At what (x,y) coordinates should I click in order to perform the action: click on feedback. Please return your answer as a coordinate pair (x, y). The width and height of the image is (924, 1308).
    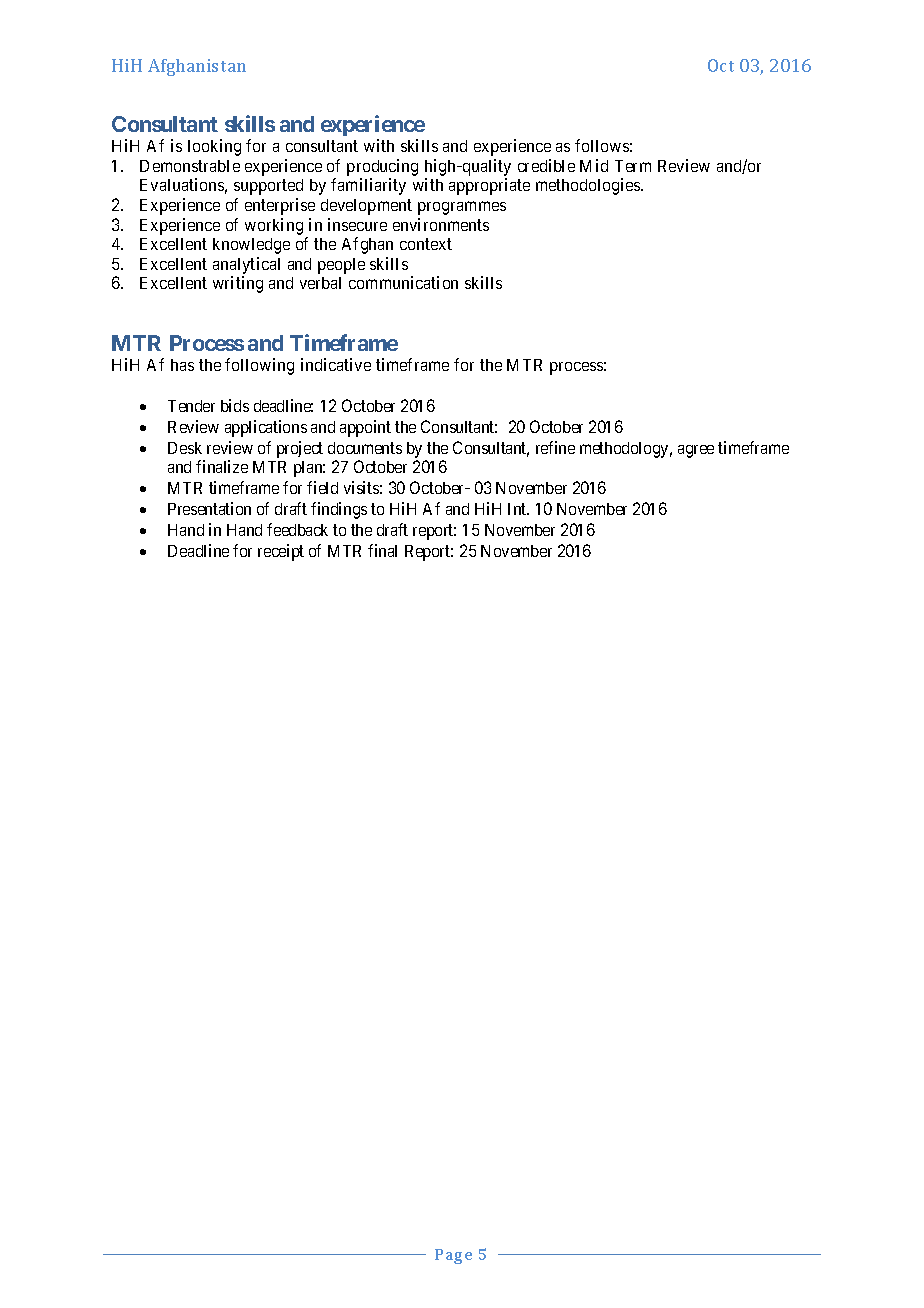
    Looking at the image, I should click on (297, 529).
